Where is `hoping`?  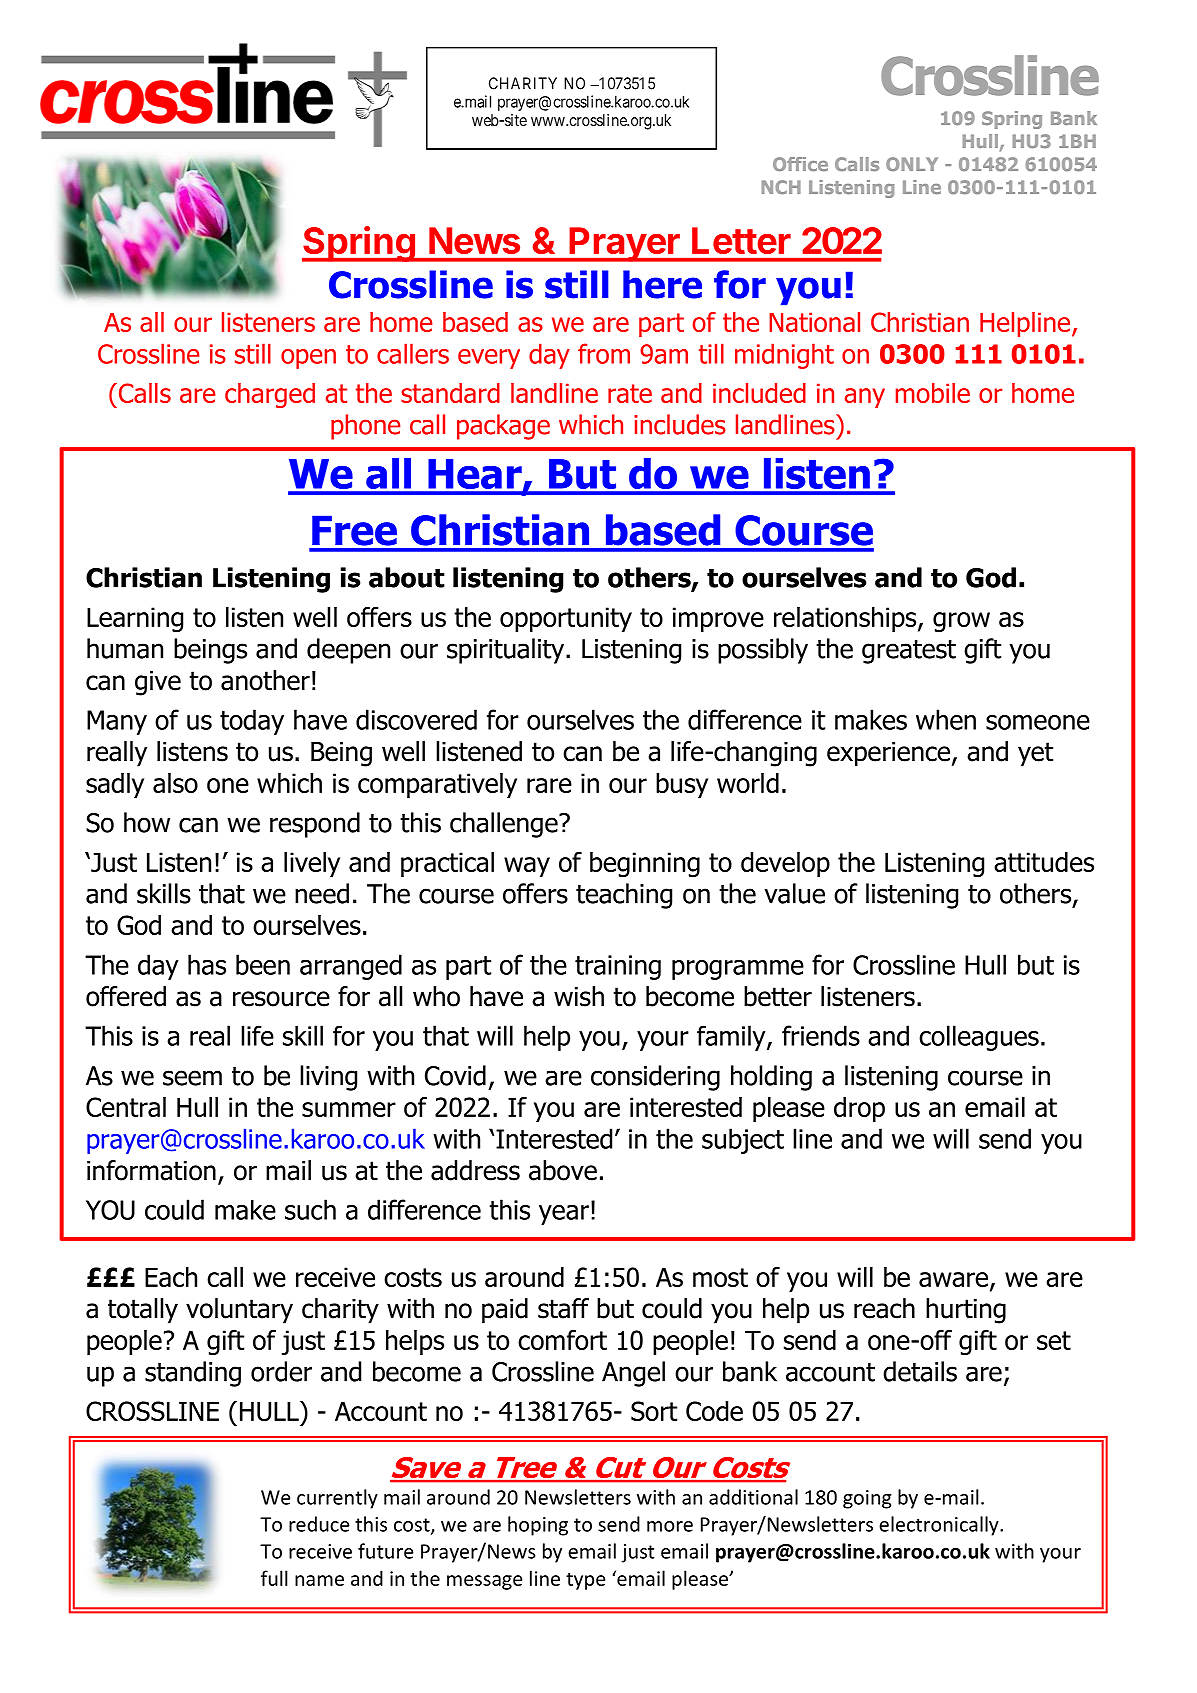 hoping is located at coordinates (538, 1526).
